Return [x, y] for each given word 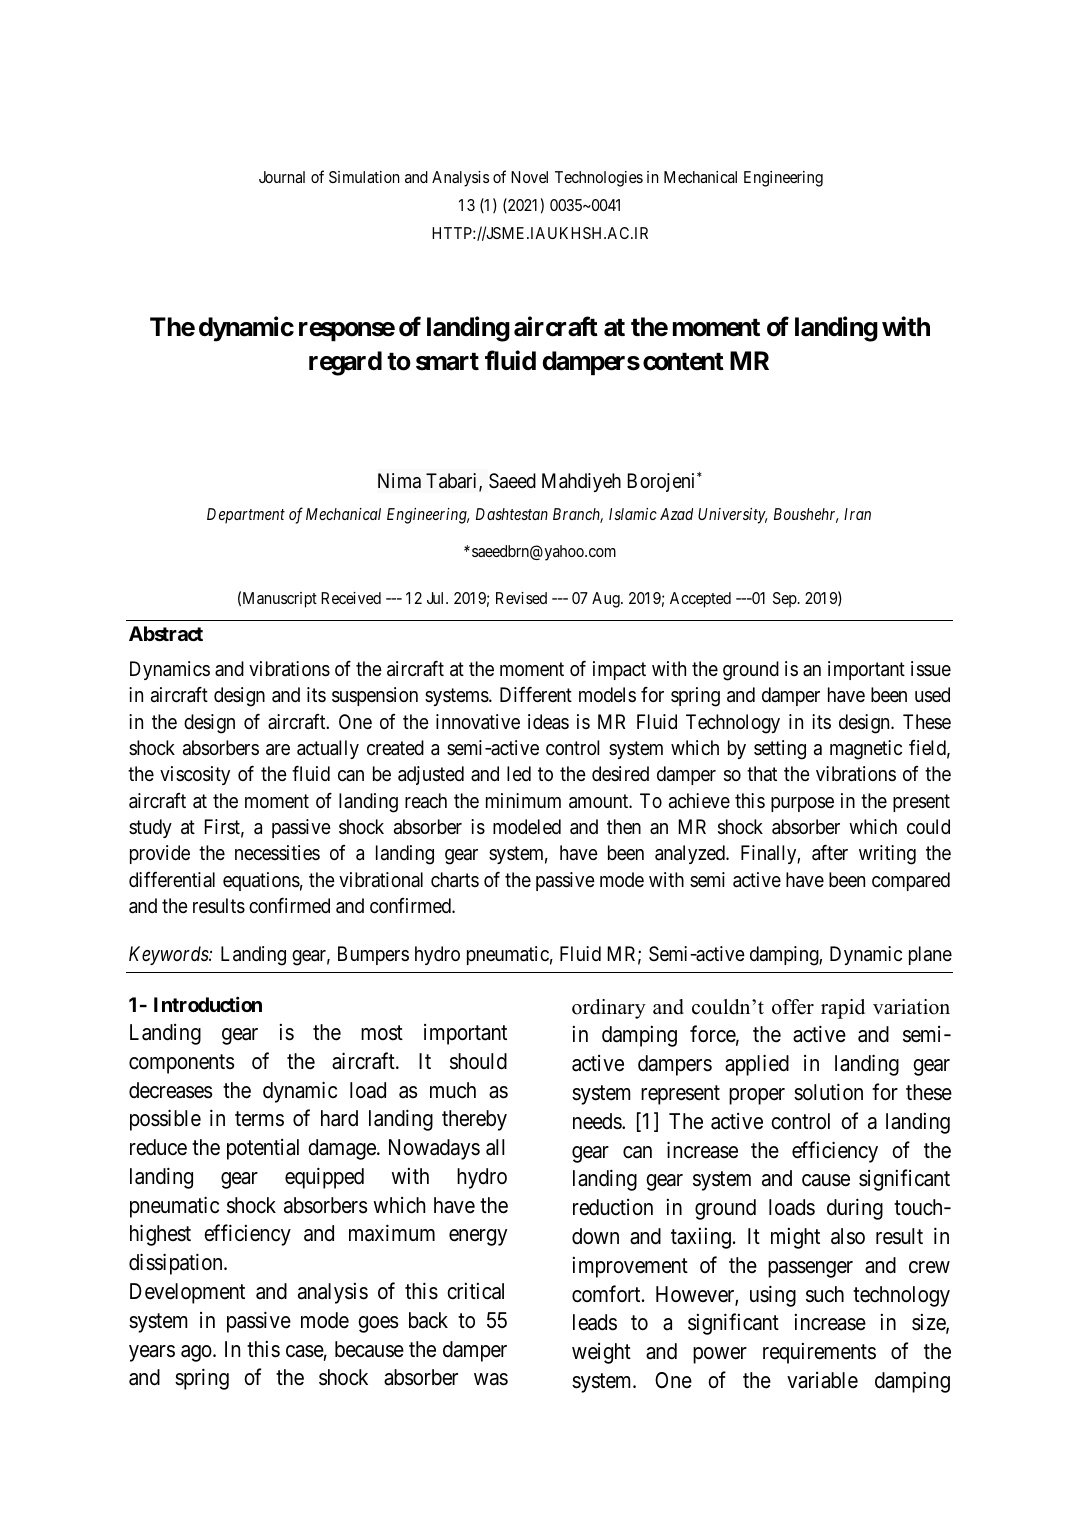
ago [197, 1353]
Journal [282, 177]
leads [595, 1322]
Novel [529, 177]
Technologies [599, 179]
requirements [819, 1353]
